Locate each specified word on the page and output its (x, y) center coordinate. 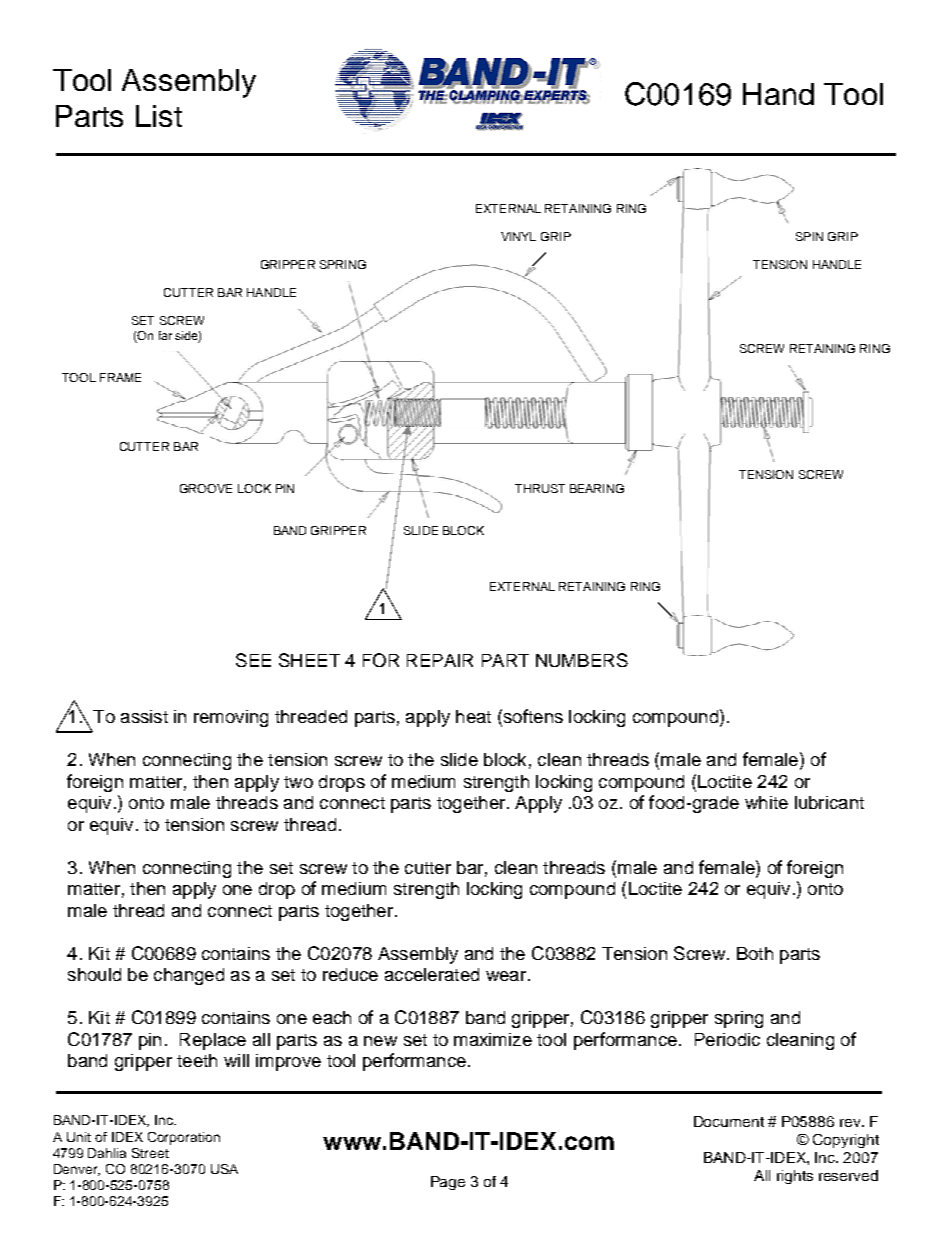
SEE (253, 660)
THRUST (540, 488)
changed (189, 976)
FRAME (120, 377)
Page (448, 1183)
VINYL (518, 236)
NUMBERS (582, 660)
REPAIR (440, 660)
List (159, 116)
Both (755, 953)
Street (150, 1153)
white (766, 802)
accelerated (432, 974)
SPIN (809, 236)
